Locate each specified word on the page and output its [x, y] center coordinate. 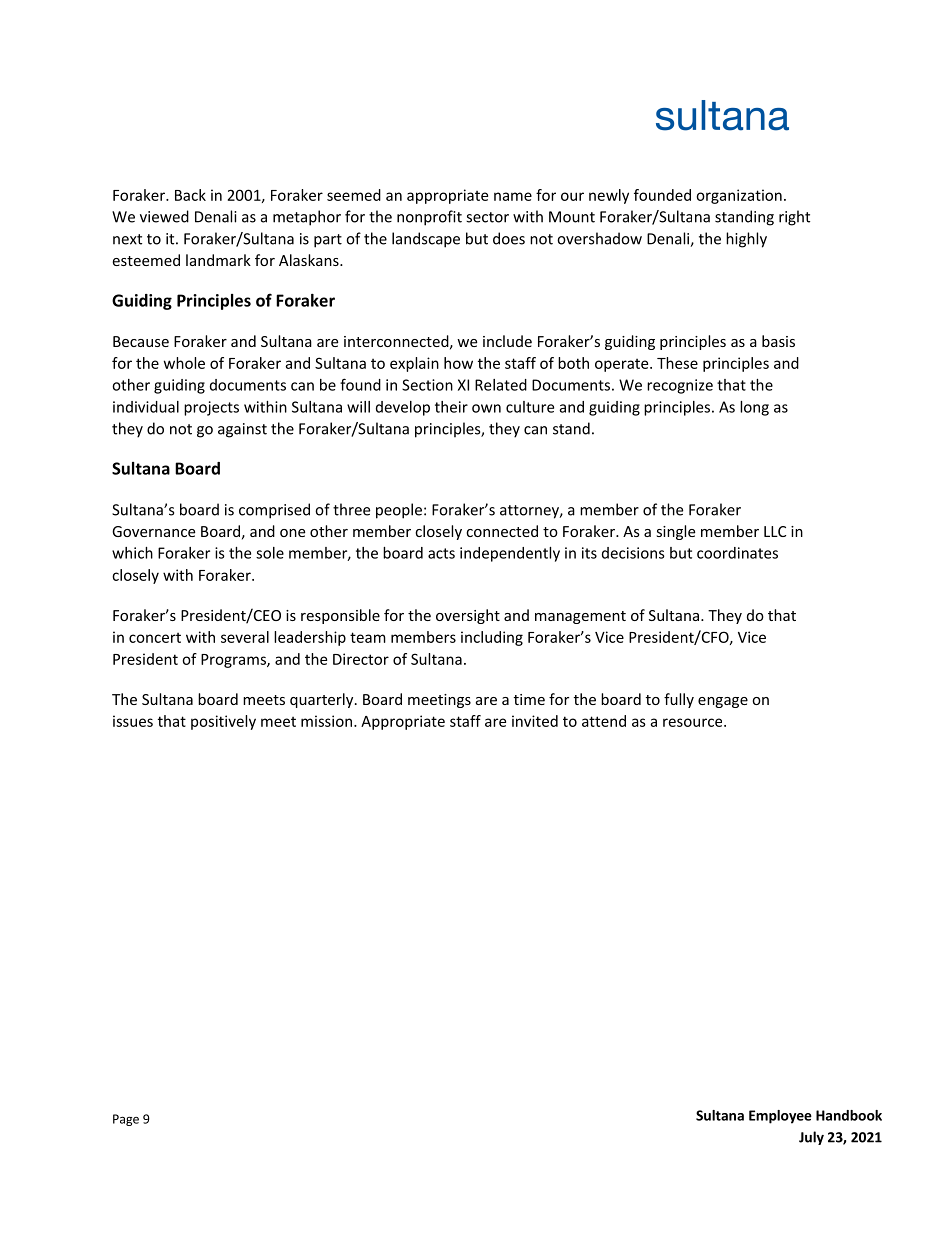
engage [723, 702]
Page [126, 1120]
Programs [234, 661]
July [811, 1138]
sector [487, 217]
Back [190, 195]
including [492, 638]
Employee [780, 1117]
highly [746, 240]
